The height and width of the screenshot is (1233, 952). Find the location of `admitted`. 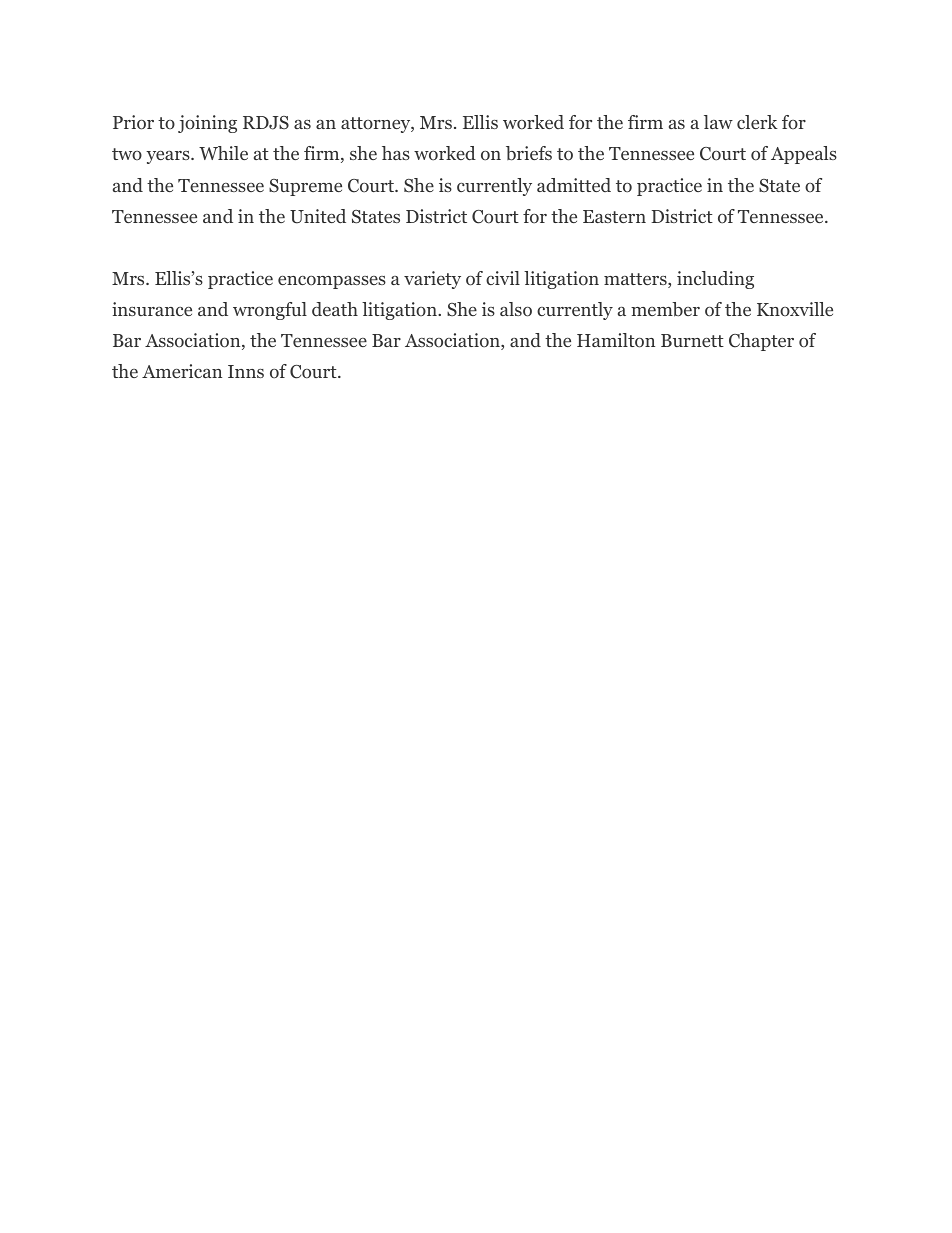

admitted is located at coordinates (574, 185).
